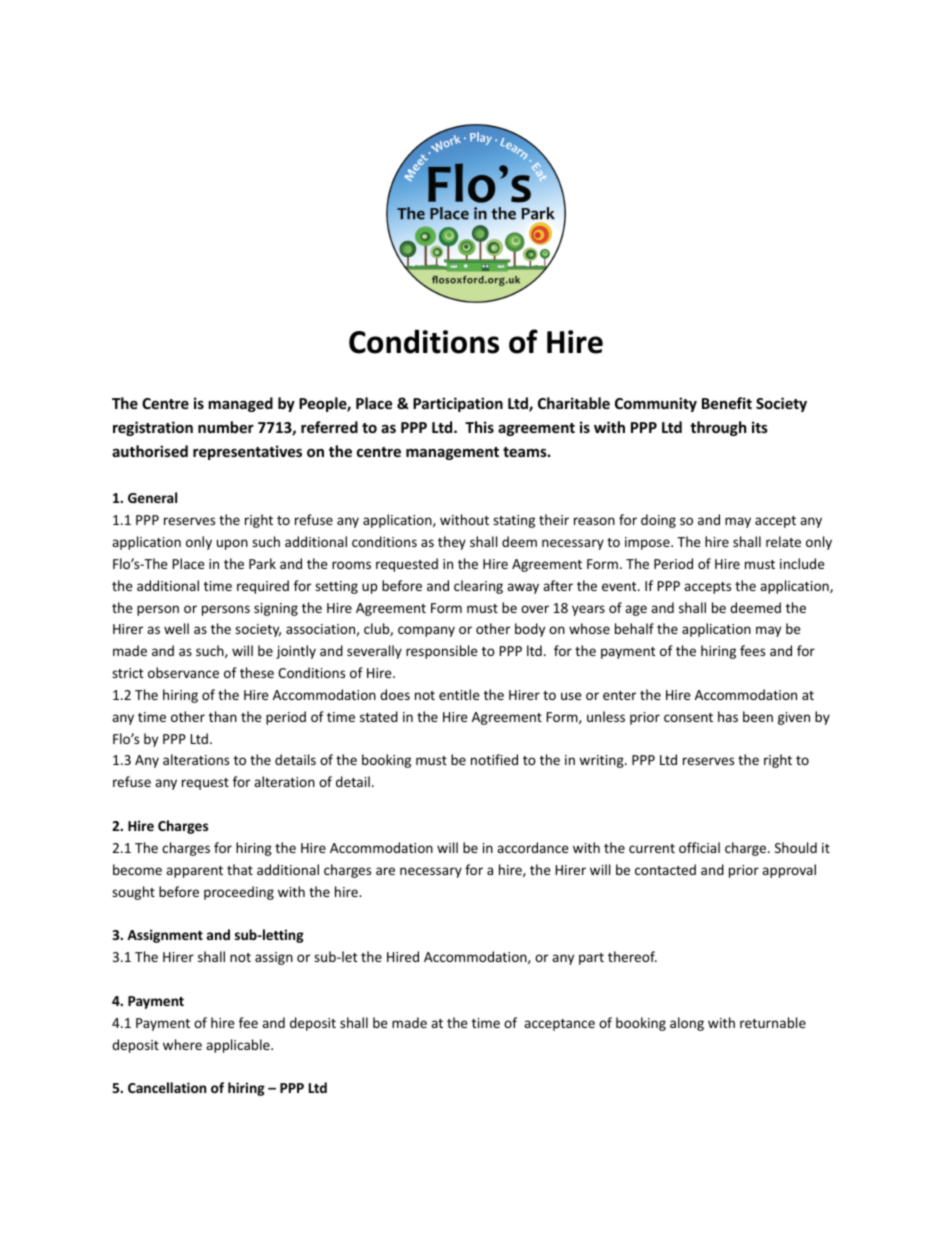 The width and height of the page is (952, 1233). I want to click on official, so click(699, 847).
